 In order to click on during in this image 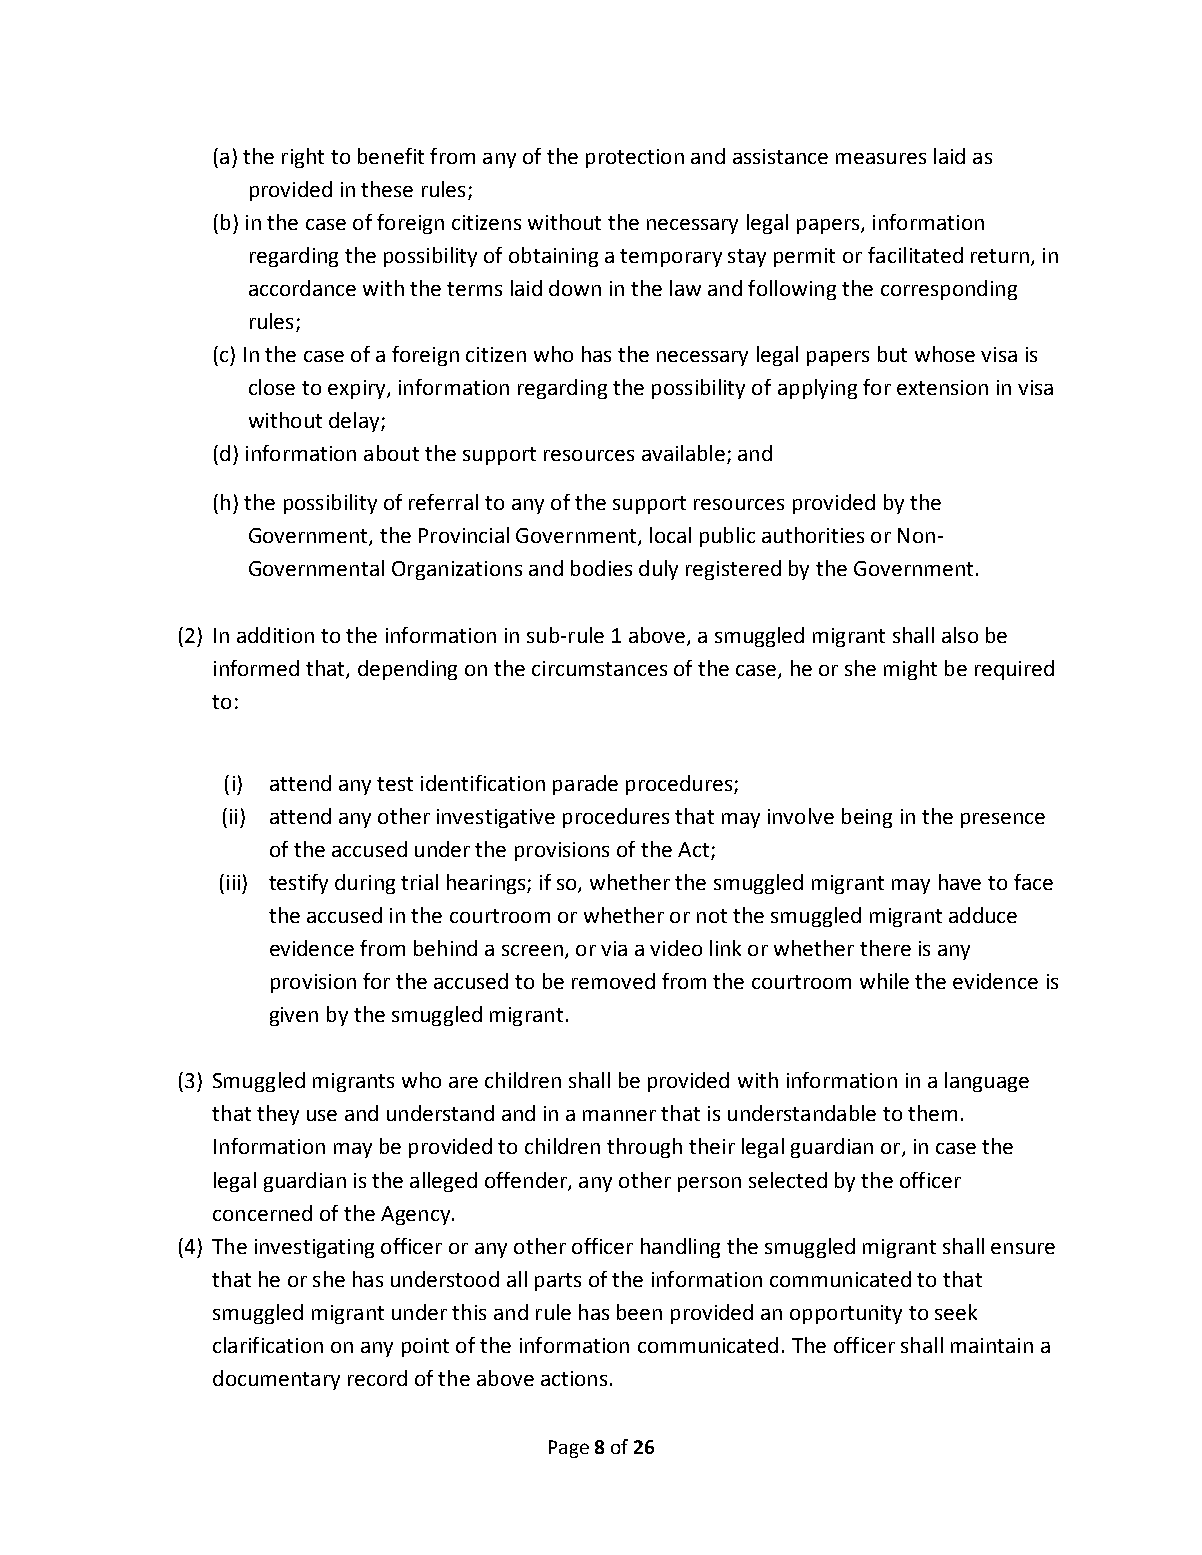, I will do `click(365, 884)`.
